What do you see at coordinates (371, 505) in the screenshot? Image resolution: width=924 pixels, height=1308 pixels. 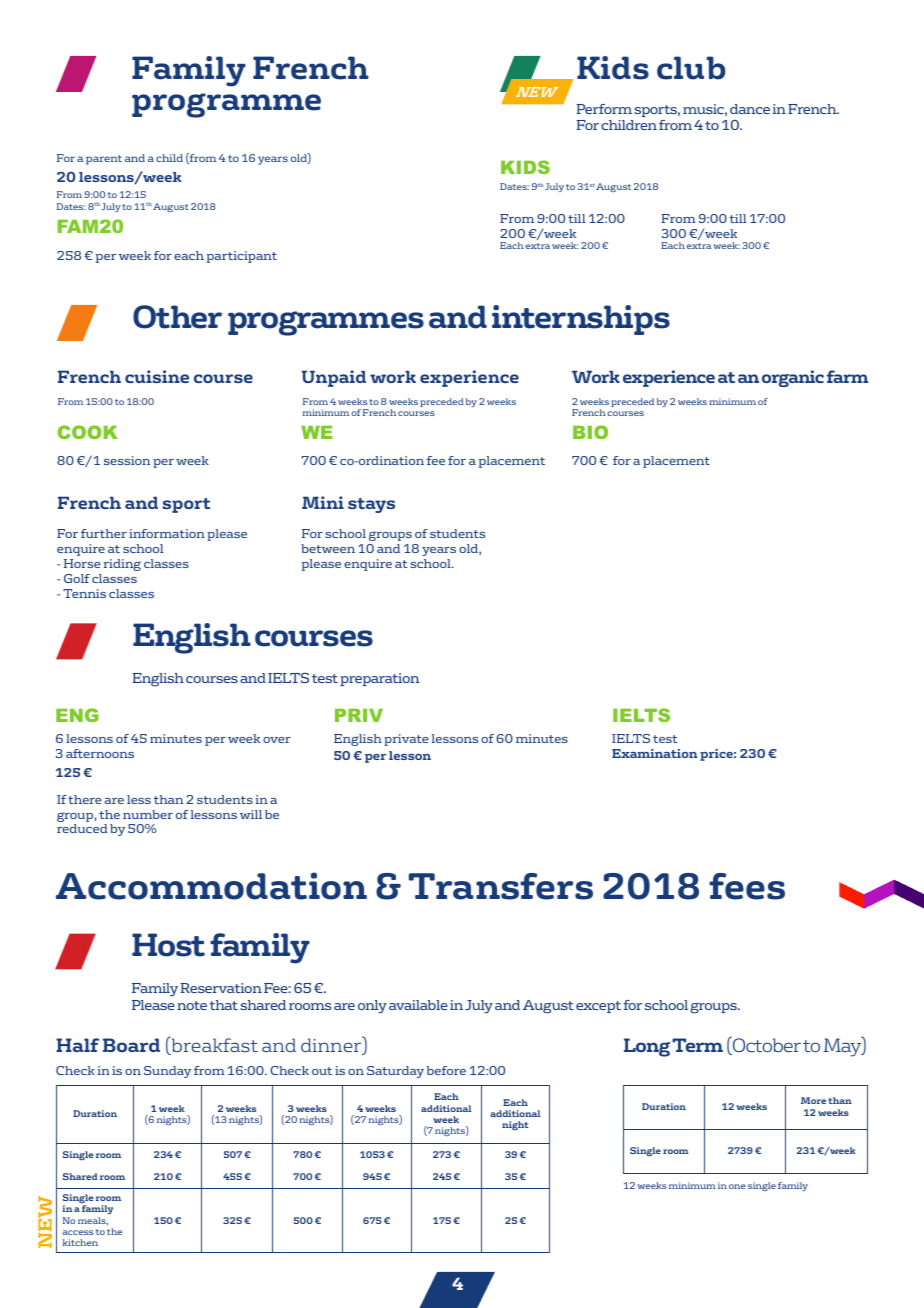 I see `stays` at bounding box center [371, 505].
